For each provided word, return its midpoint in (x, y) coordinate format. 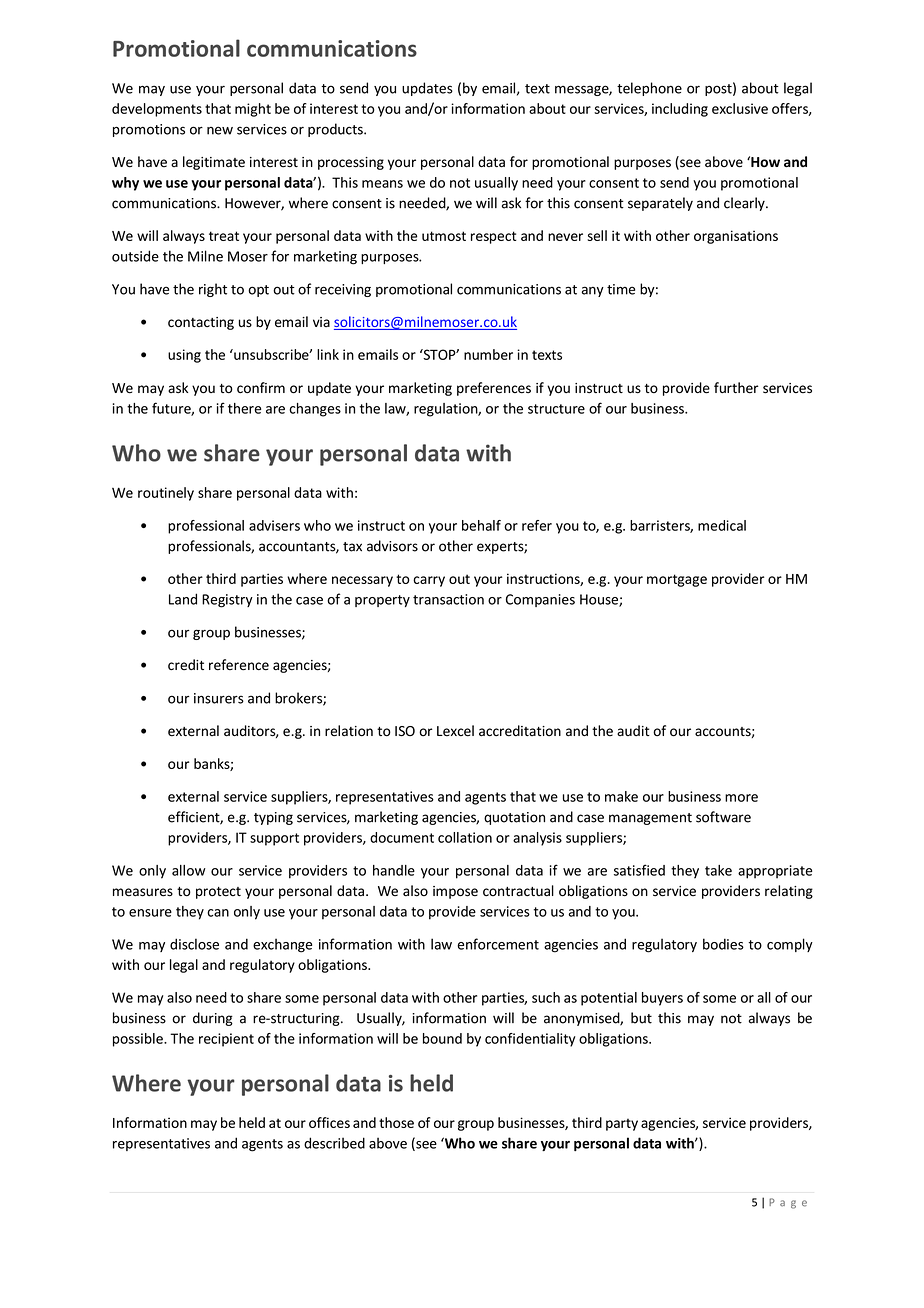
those (396, 1122)
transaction (448, 599)
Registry (227, 601)
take (718, 870)
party (622, 1124)
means (382, 184)
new (220, 130)
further (736, 388)
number (488, 354)
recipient (226, 1040)
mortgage (677, 580)
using (184, 356)
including (680, 110)
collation (465, 837)
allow (189, 870)
